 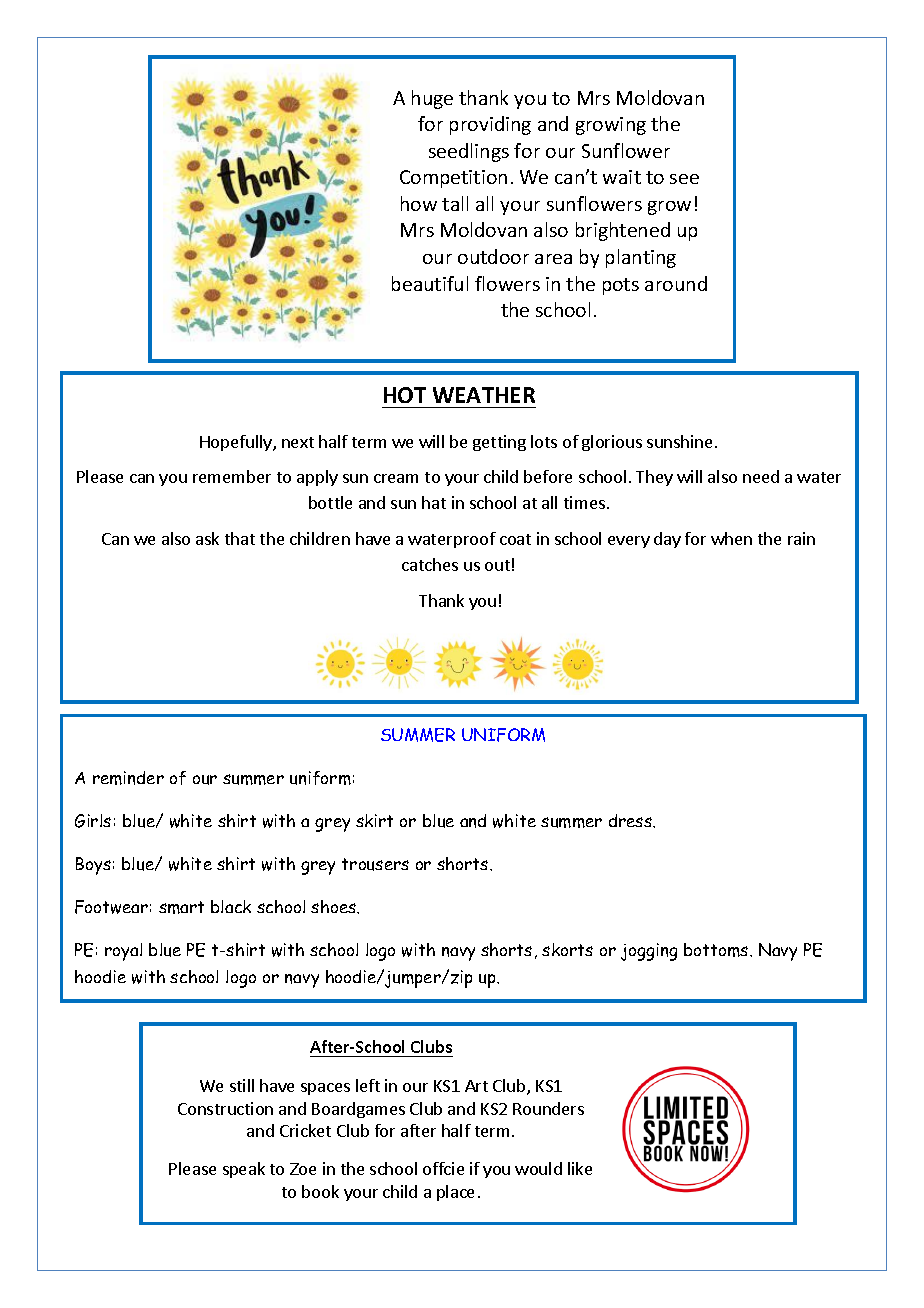 I want to click on place, so click(x=455, y=1193).
